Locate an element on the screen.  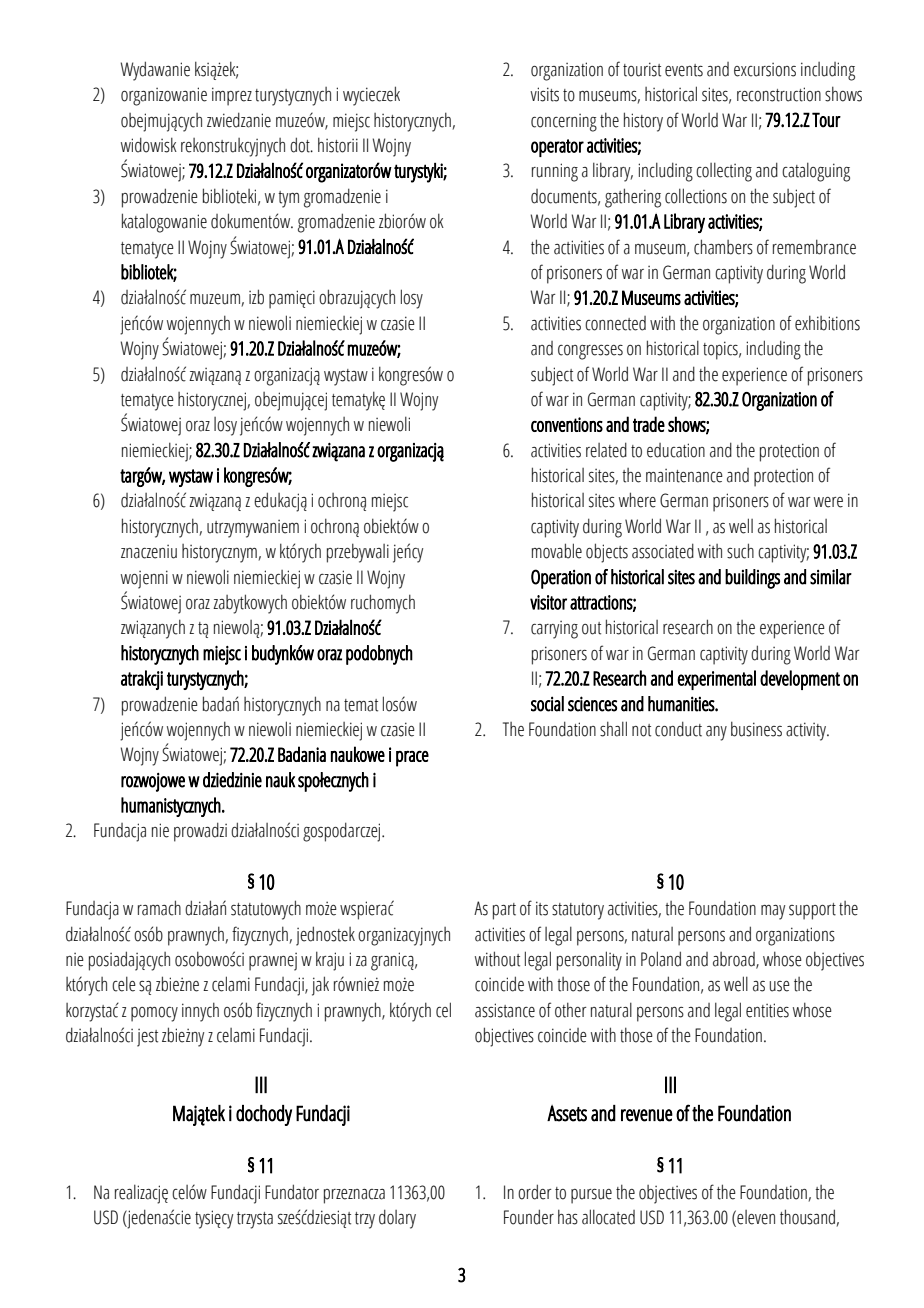
movable is located at coordinates (557, 551).
